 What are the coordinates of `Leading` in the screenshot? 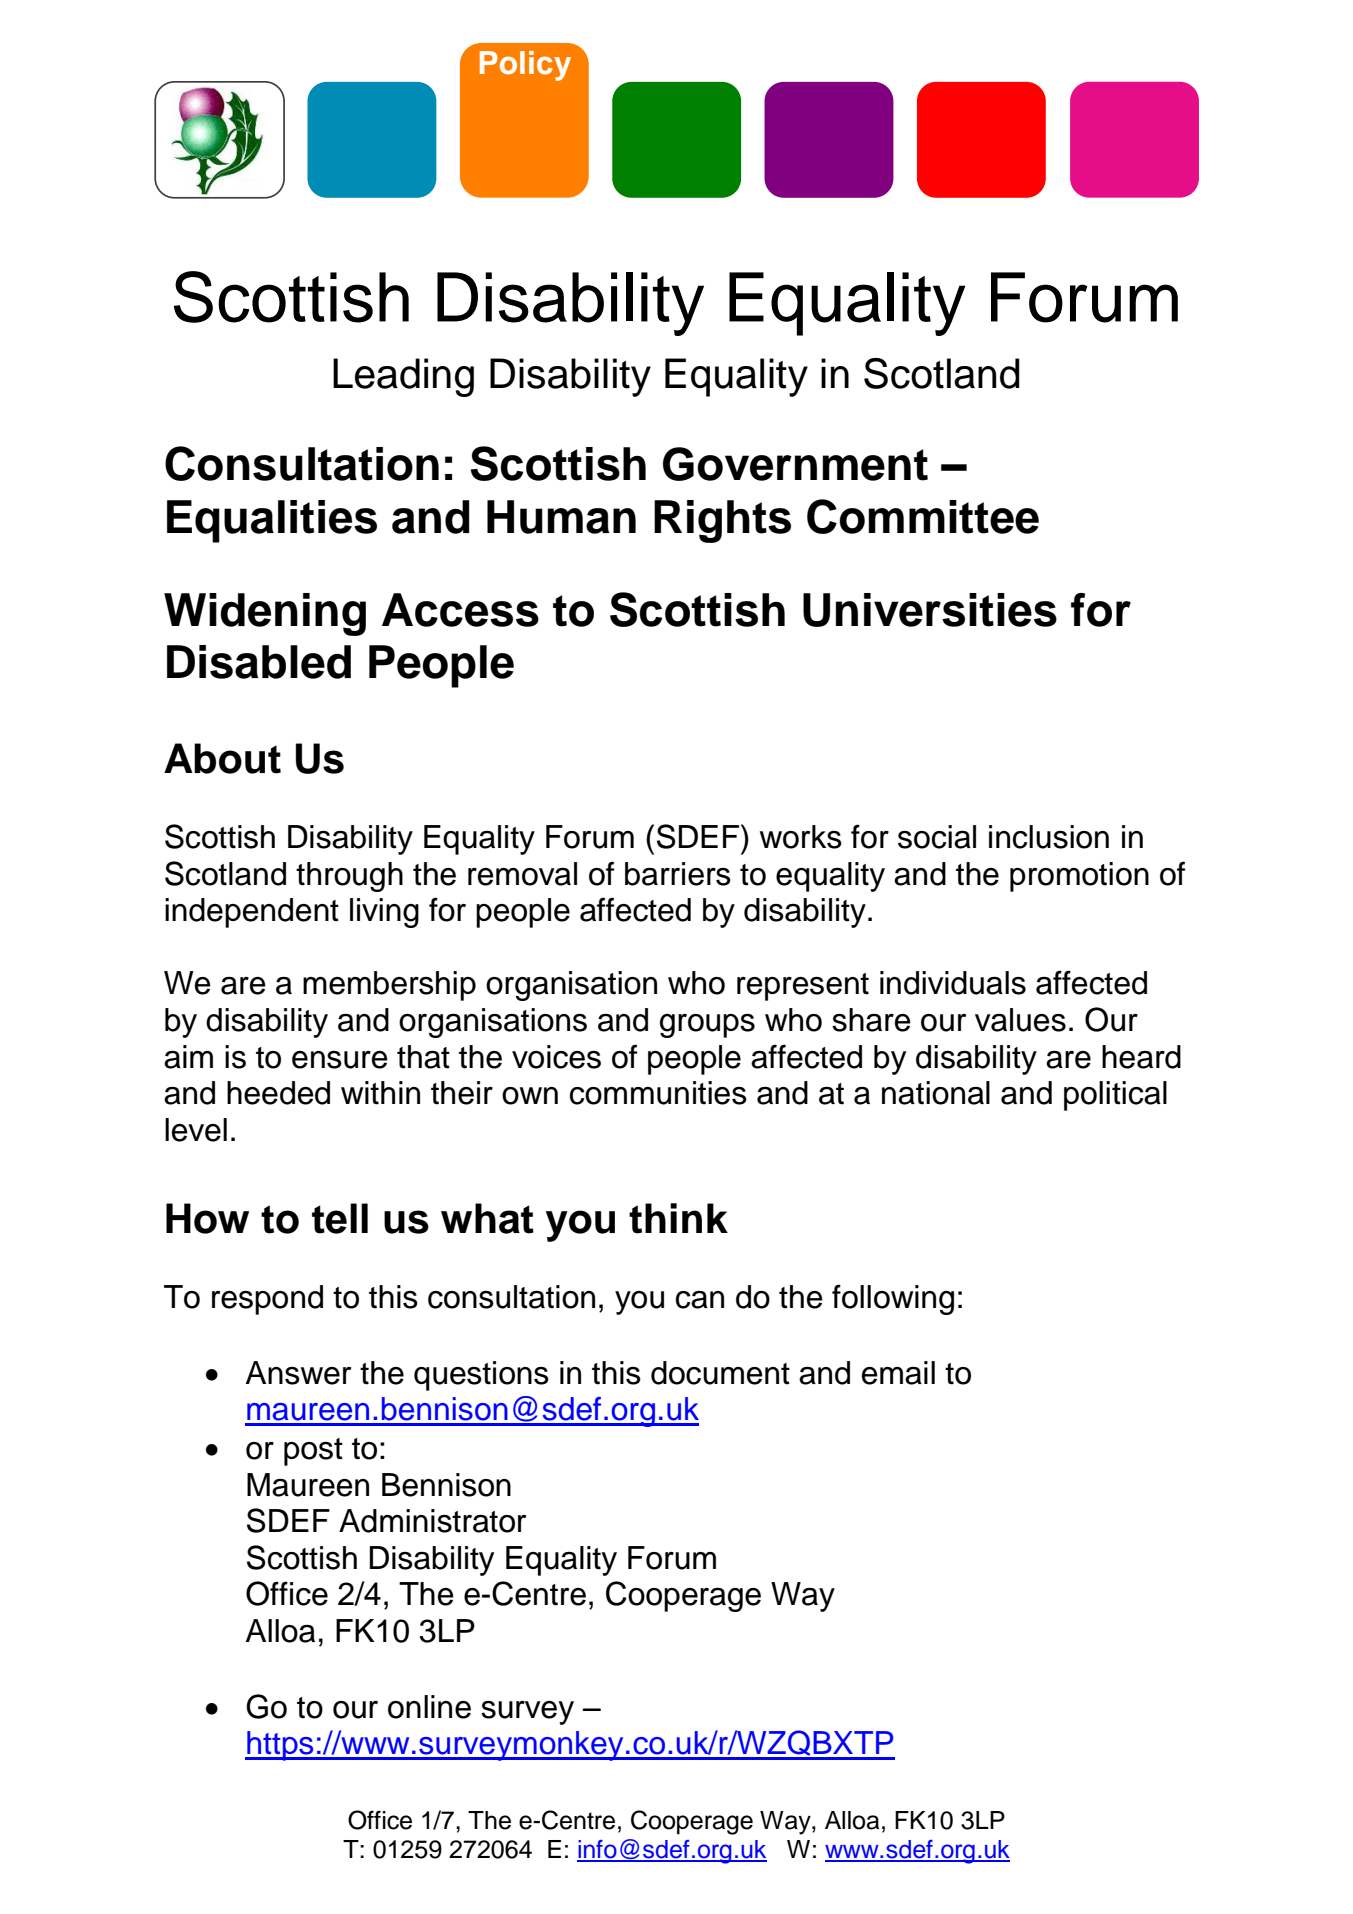 It's located at (403, 377).
